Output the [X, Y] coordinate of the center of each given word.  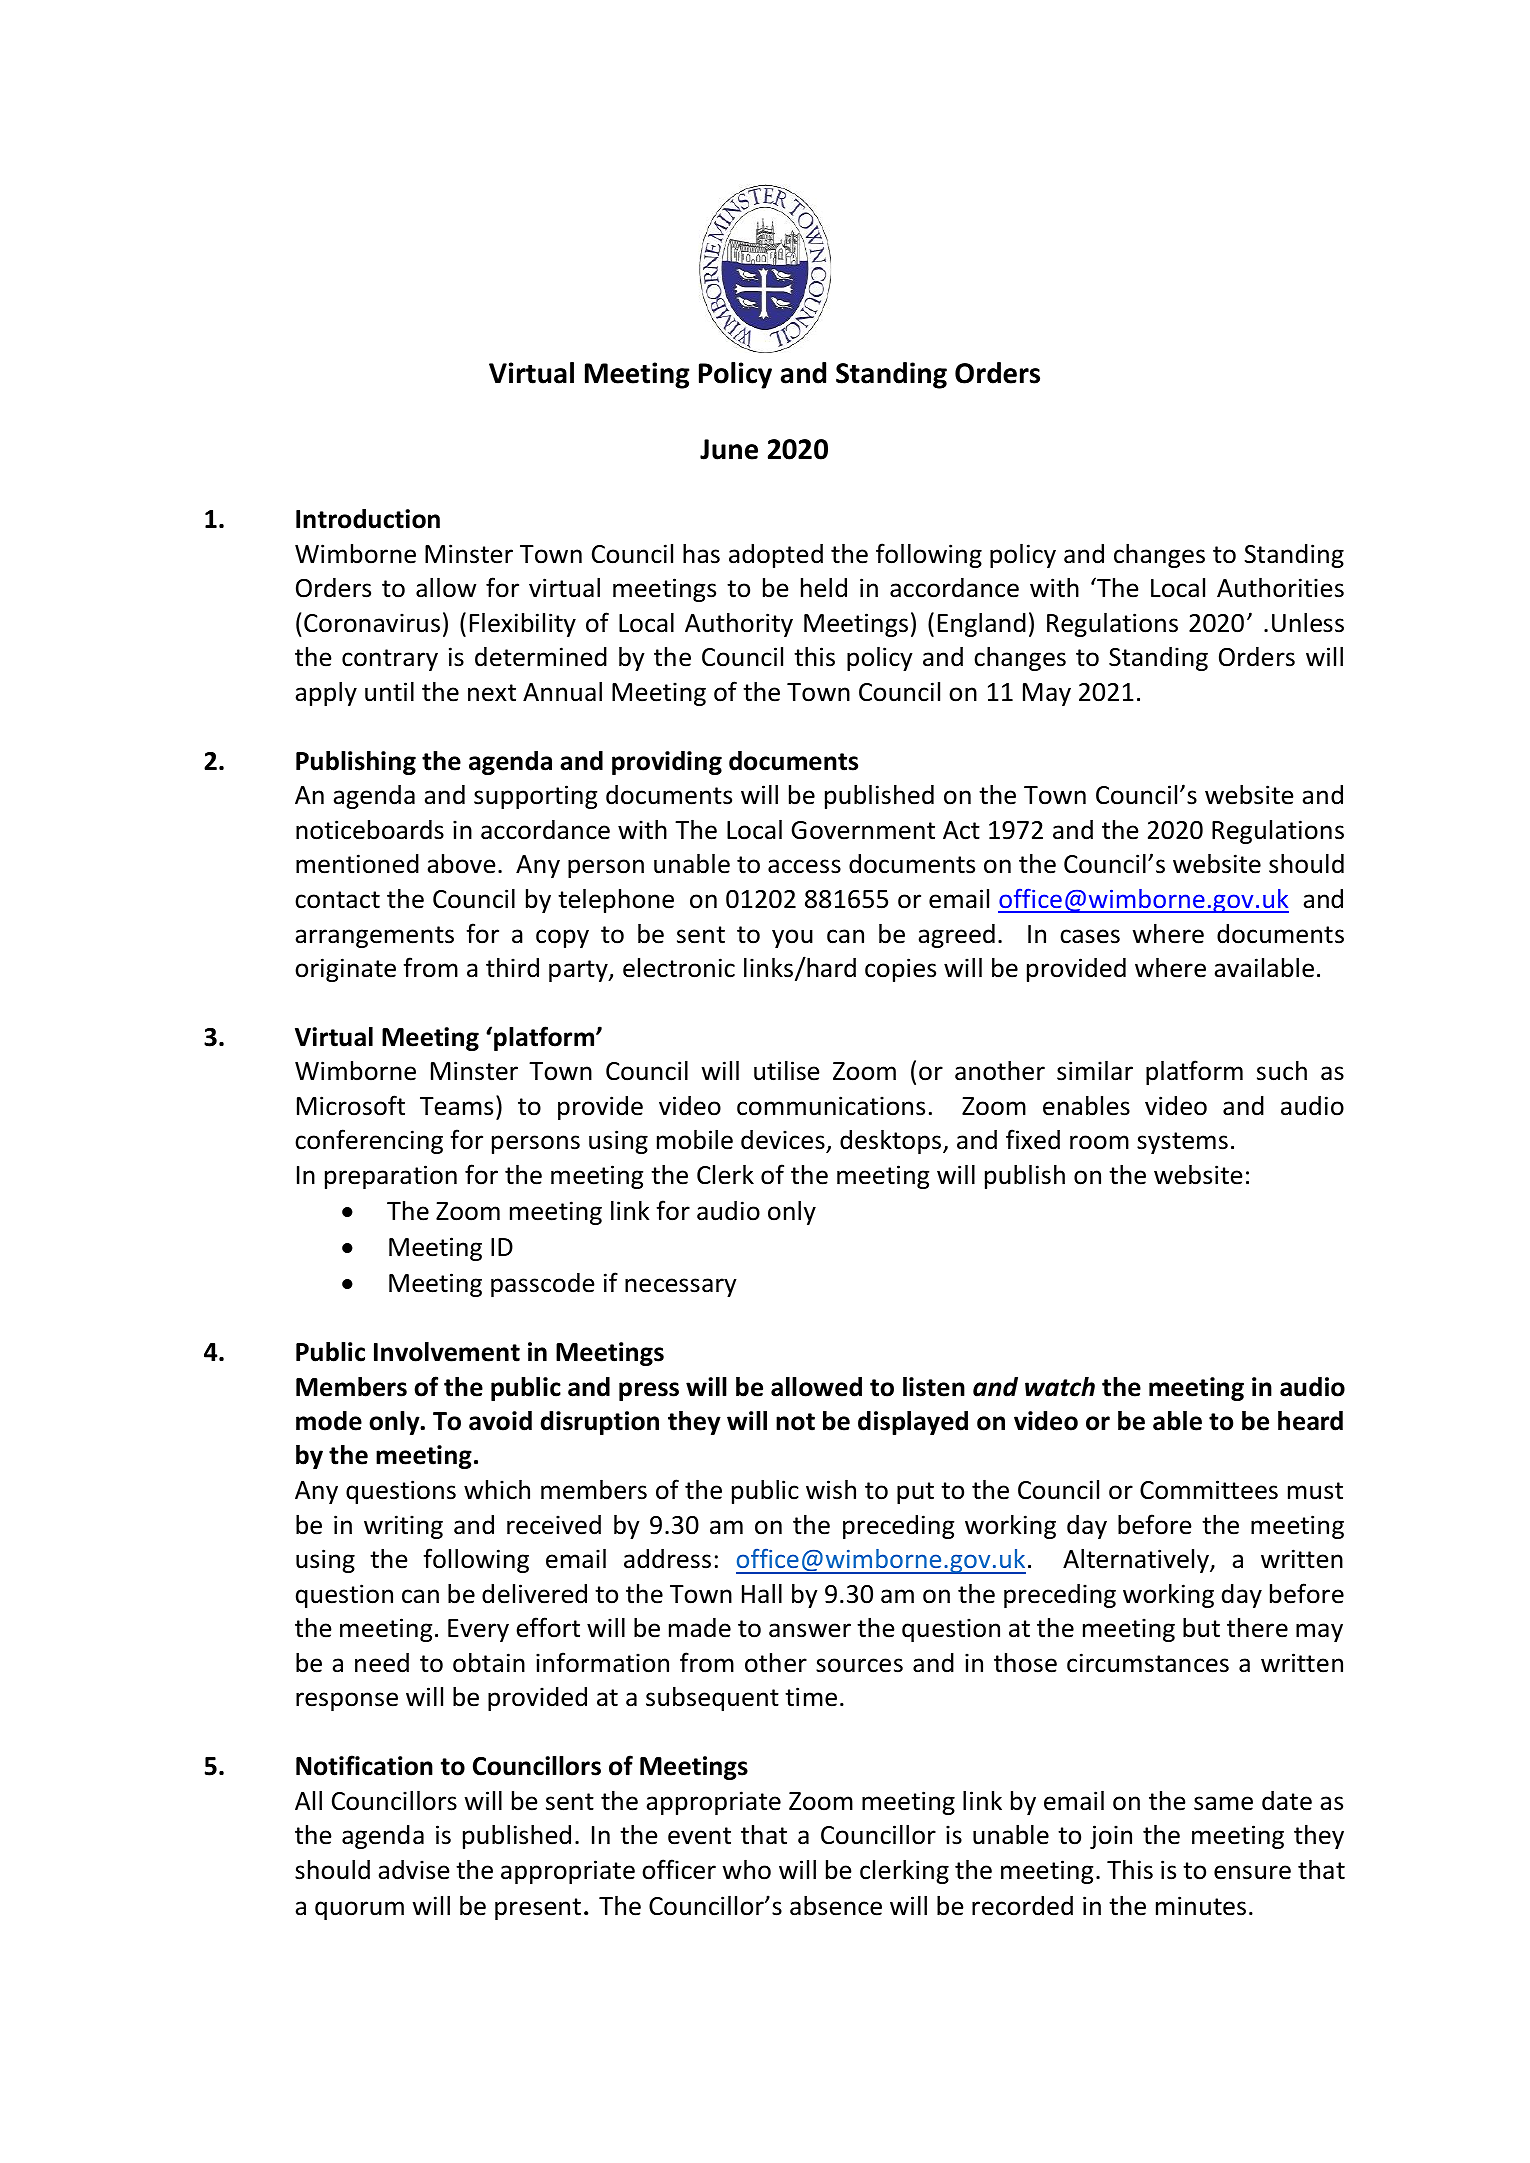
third [512, 967]
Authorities [1280, 587]
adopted [776, 556]
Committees [1209, 1490]
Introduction [368, 519]
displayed [913, 1423]
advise [414, 1870]
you [792, 938]
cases [1090, 936]
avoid [500, 1421]
